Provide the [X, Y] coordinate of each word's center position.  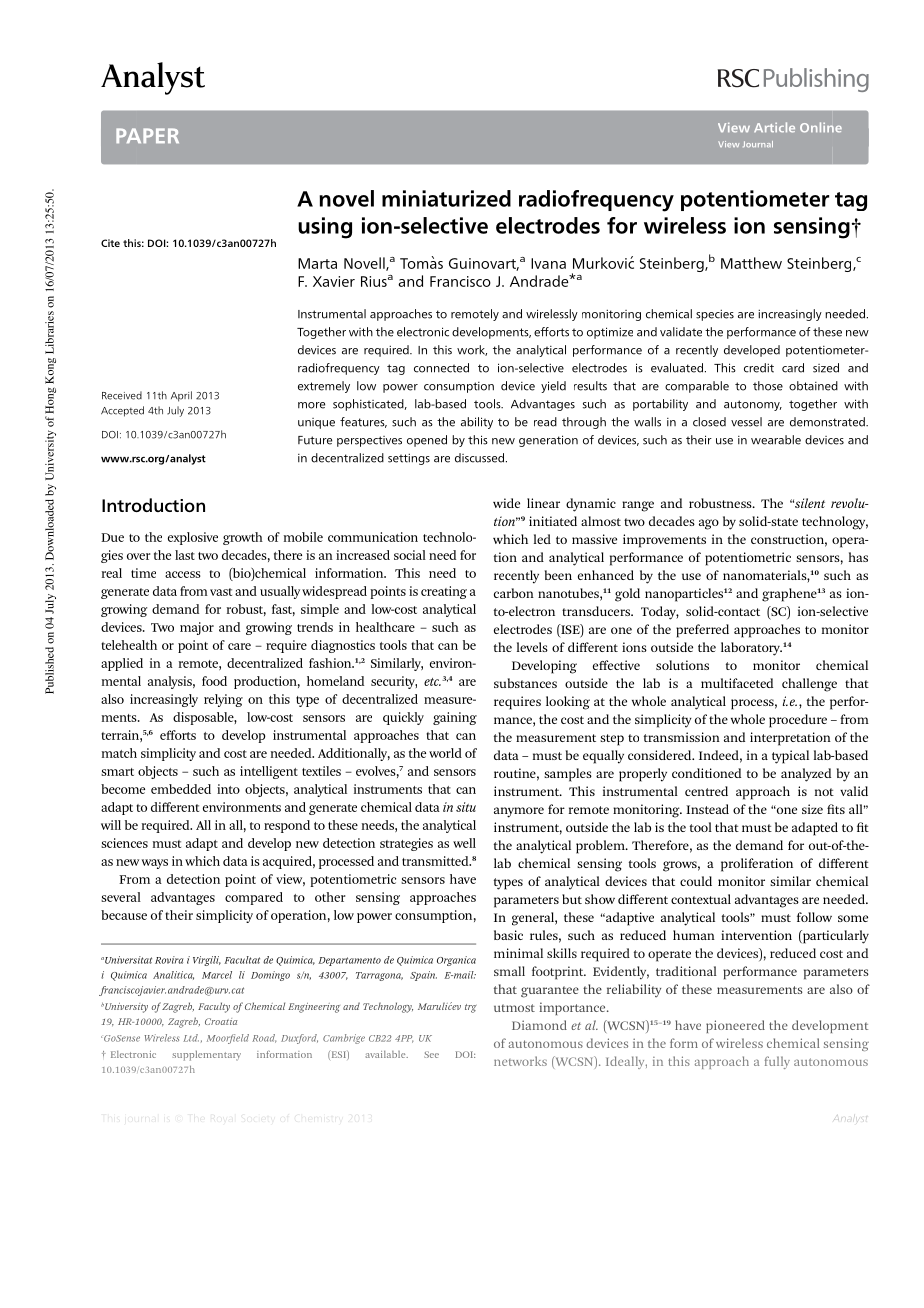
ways [155, 864]
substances [525, 683]
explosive [193, 538]
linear [543, 503]
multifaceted [737, 683]
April [181, 396]
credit [759, 368]
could [696, 881]
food [214, 681]
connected [441, 368]
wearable [776, 440]
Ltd [191, 1038]
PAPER [147, 135]
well [464, 843]
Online [821, 127]
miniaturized [446, 198]
